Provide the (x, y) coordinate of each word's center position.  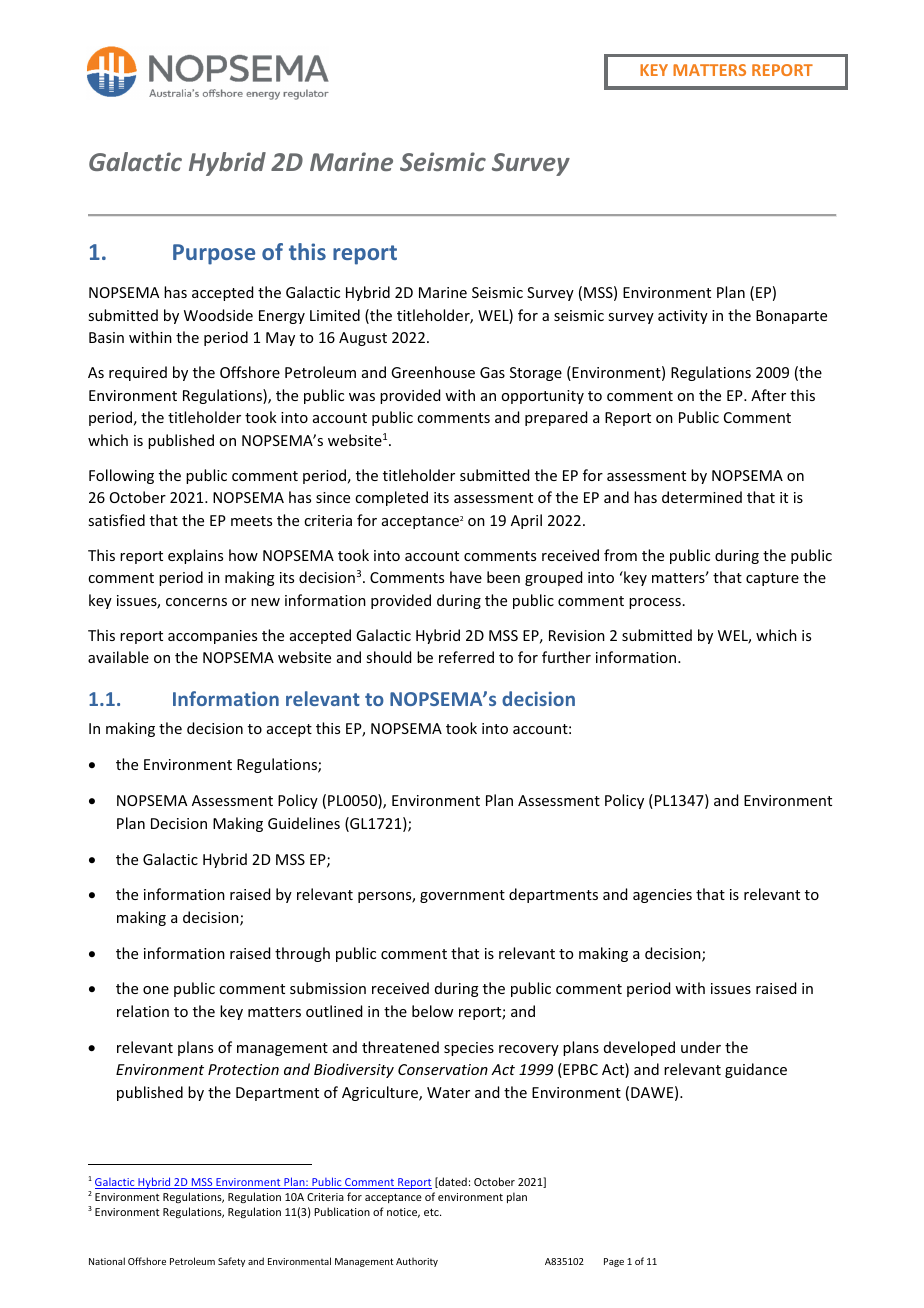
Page (614, 1262)
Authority (417, 1262)
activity (683, 317)
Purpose (214, 254)
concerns (196, 602)
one (156, 990)
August (363, 339)
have (466, 577)
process (655, 603)
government (462, 896)
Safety (231, 1262)
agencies (662, 896)
